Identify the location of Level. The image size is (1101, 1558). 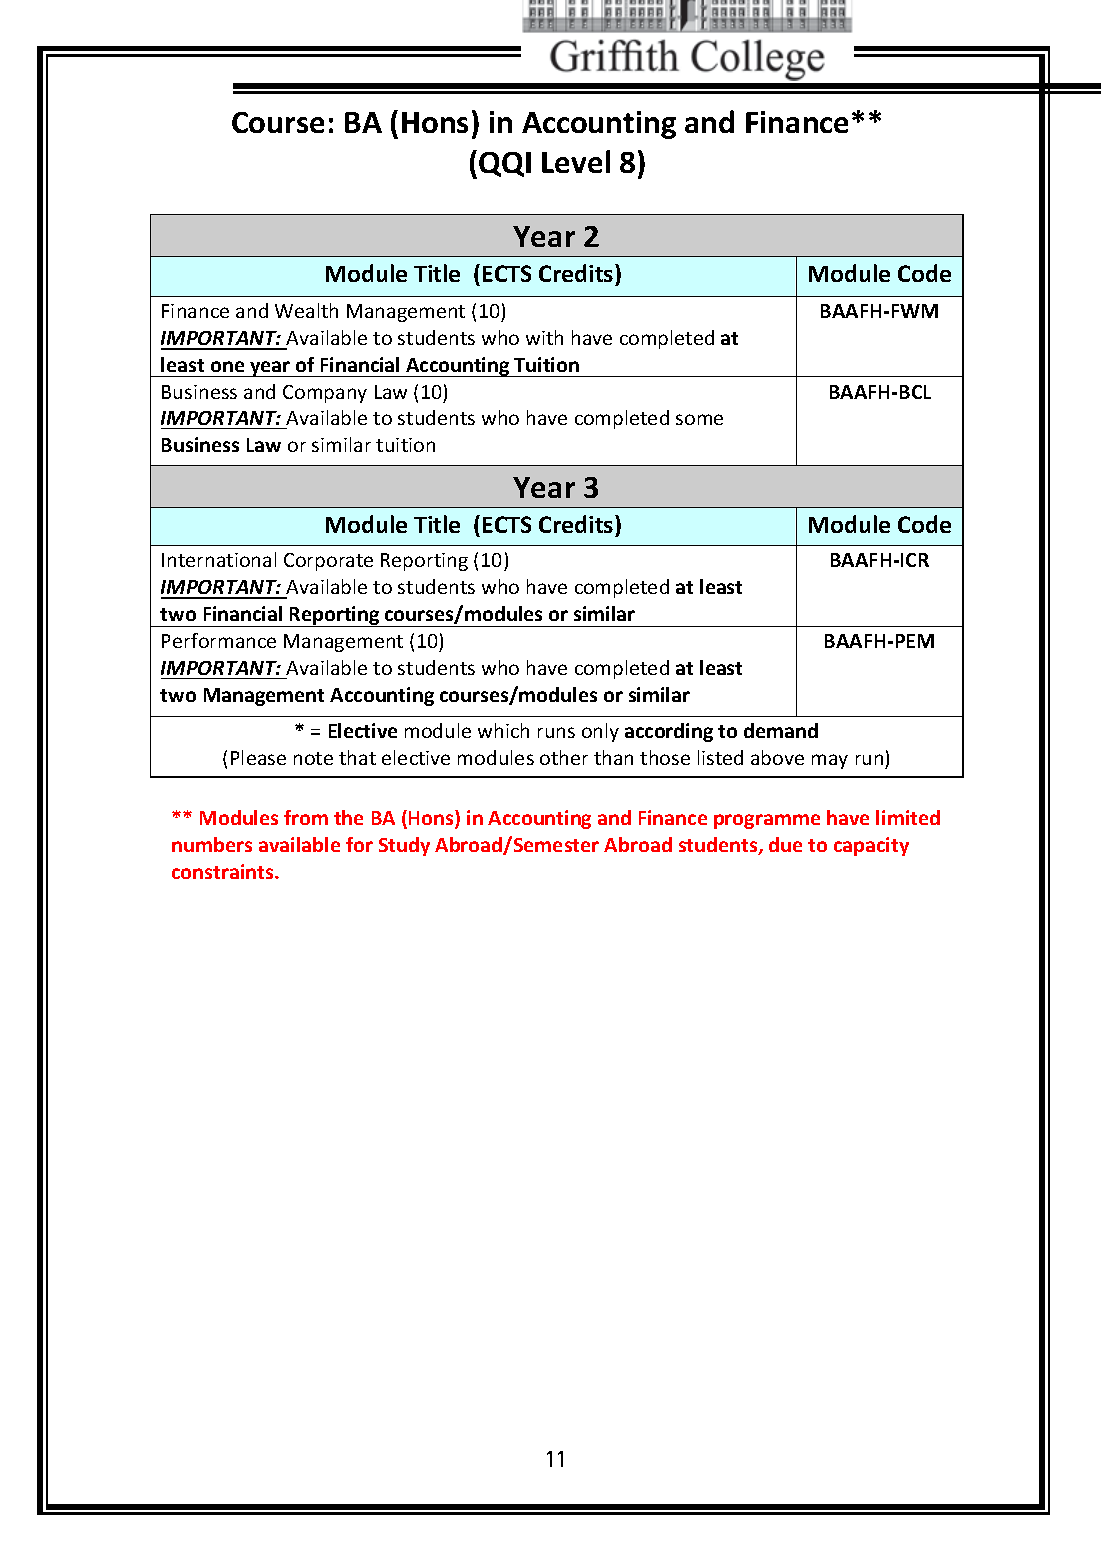
(576, 161).
